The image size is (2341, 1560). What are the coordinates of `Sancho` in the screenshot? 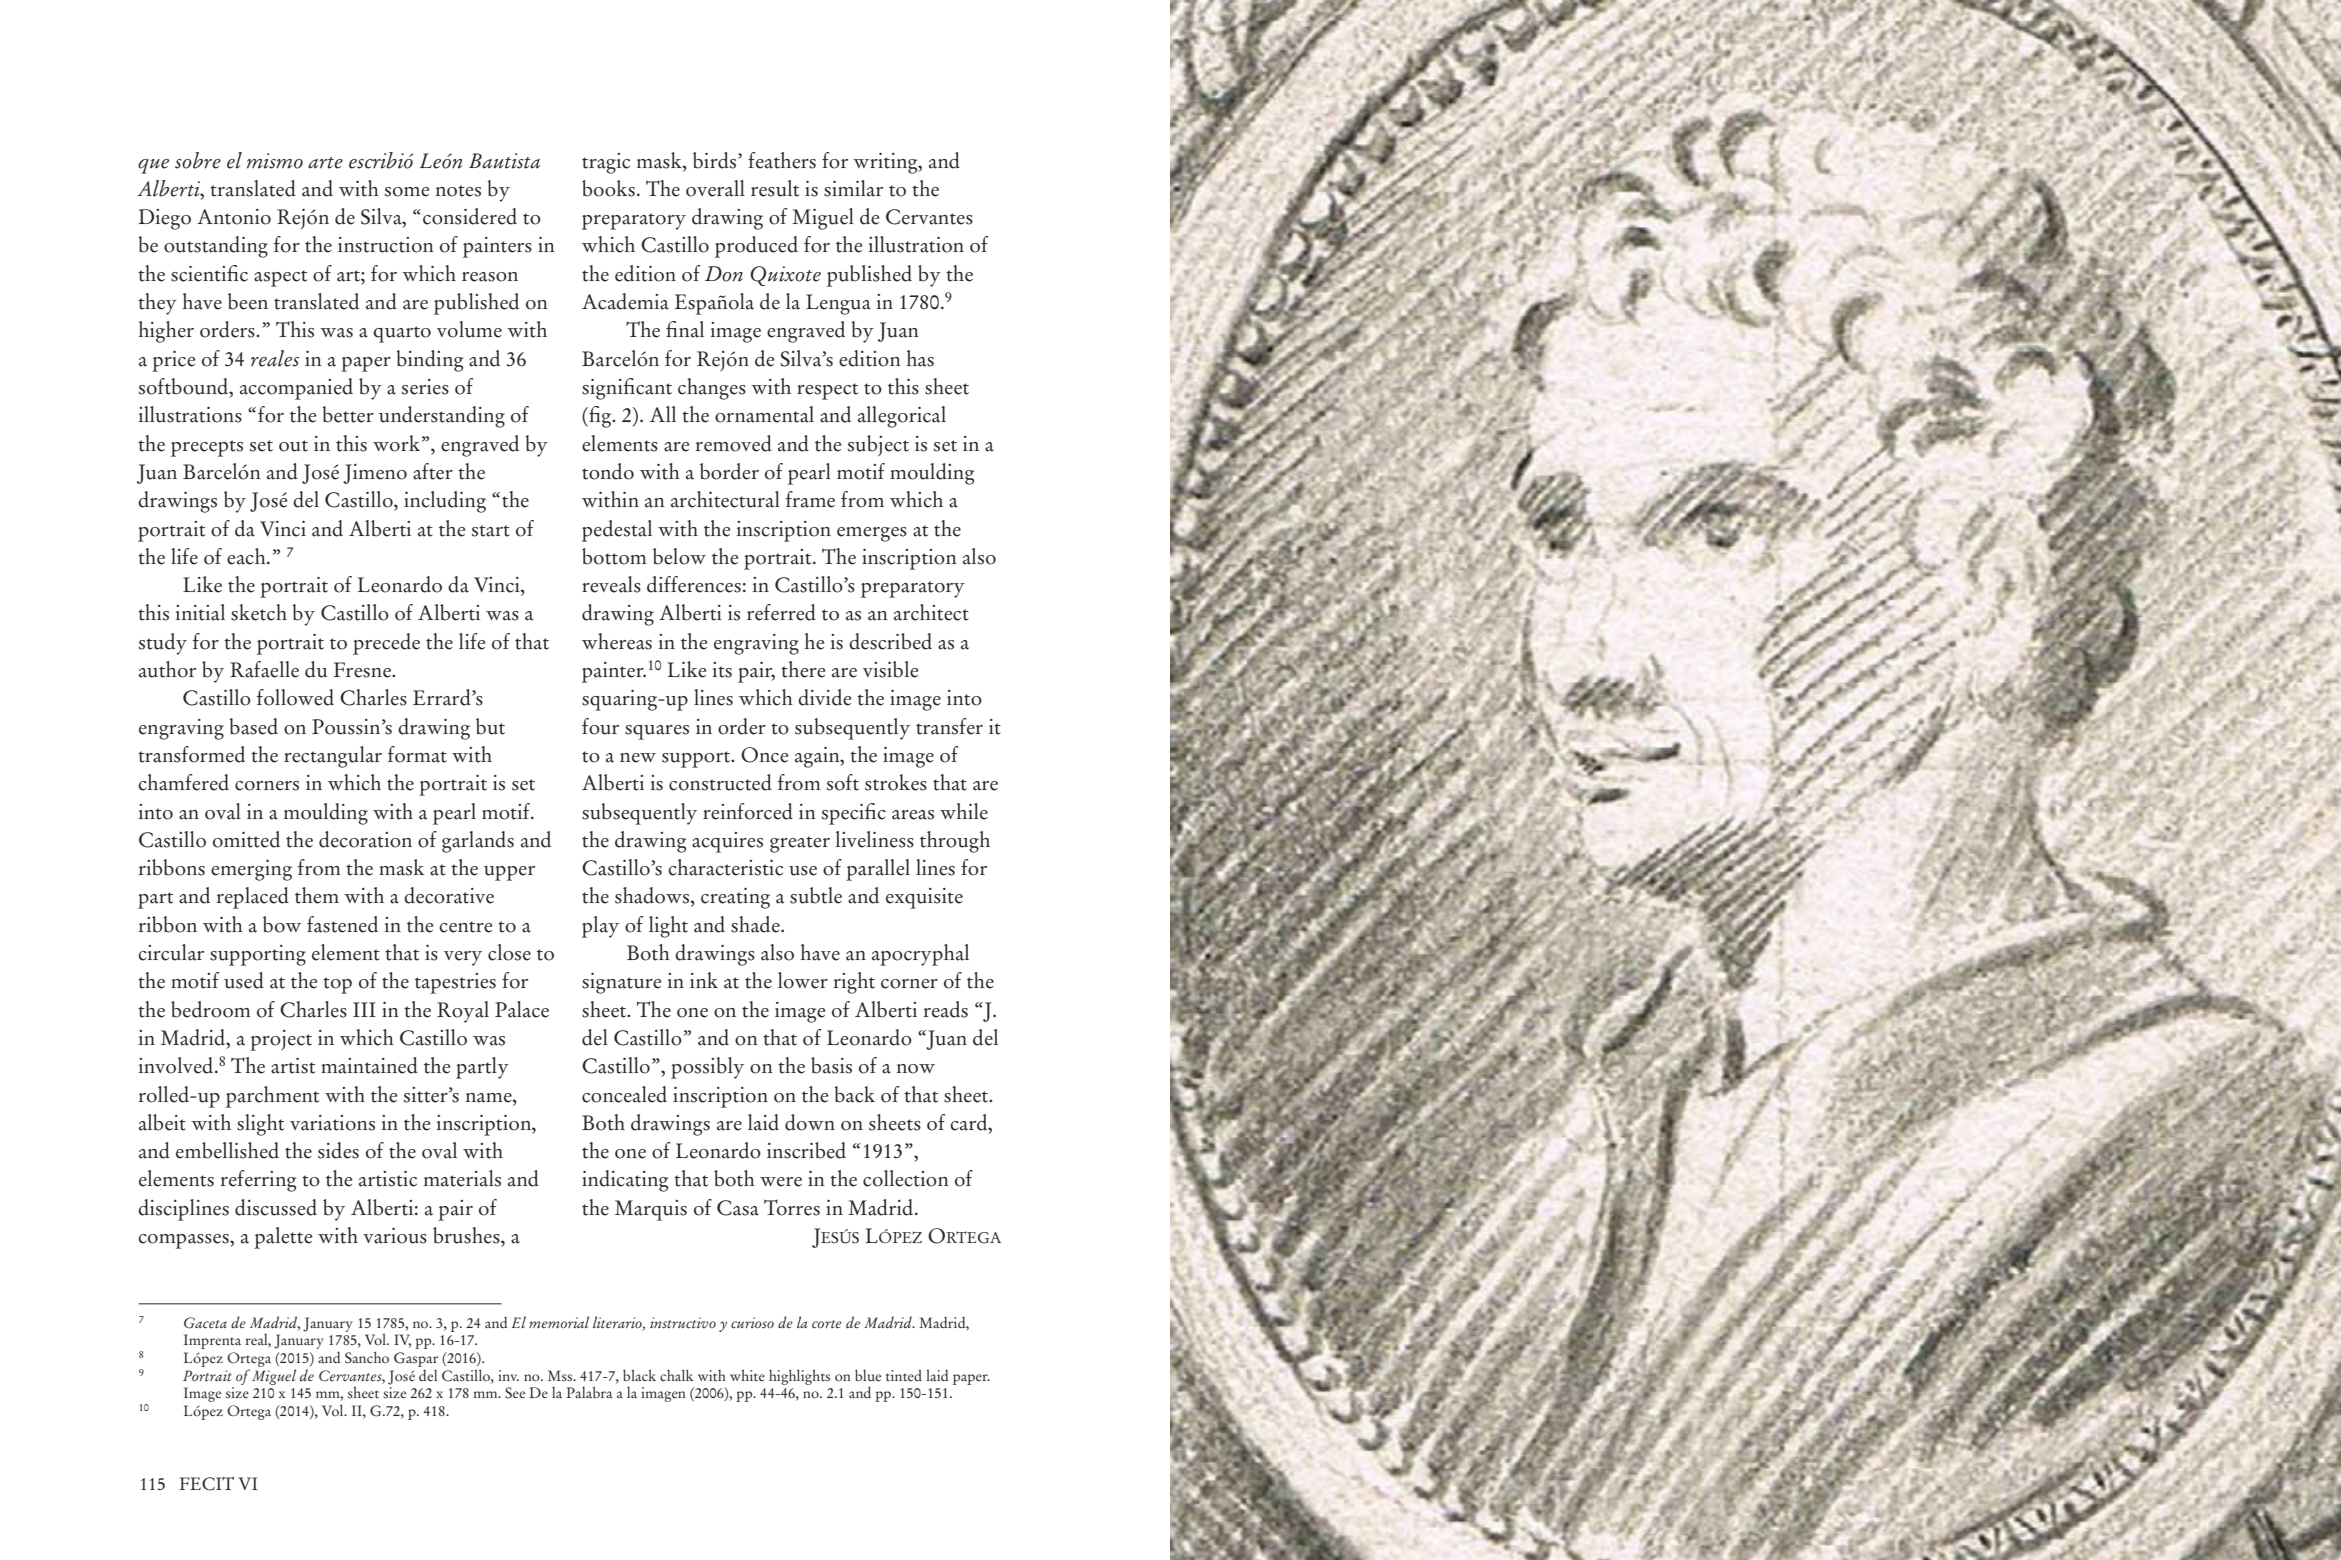 It's located at (367, 1357).
